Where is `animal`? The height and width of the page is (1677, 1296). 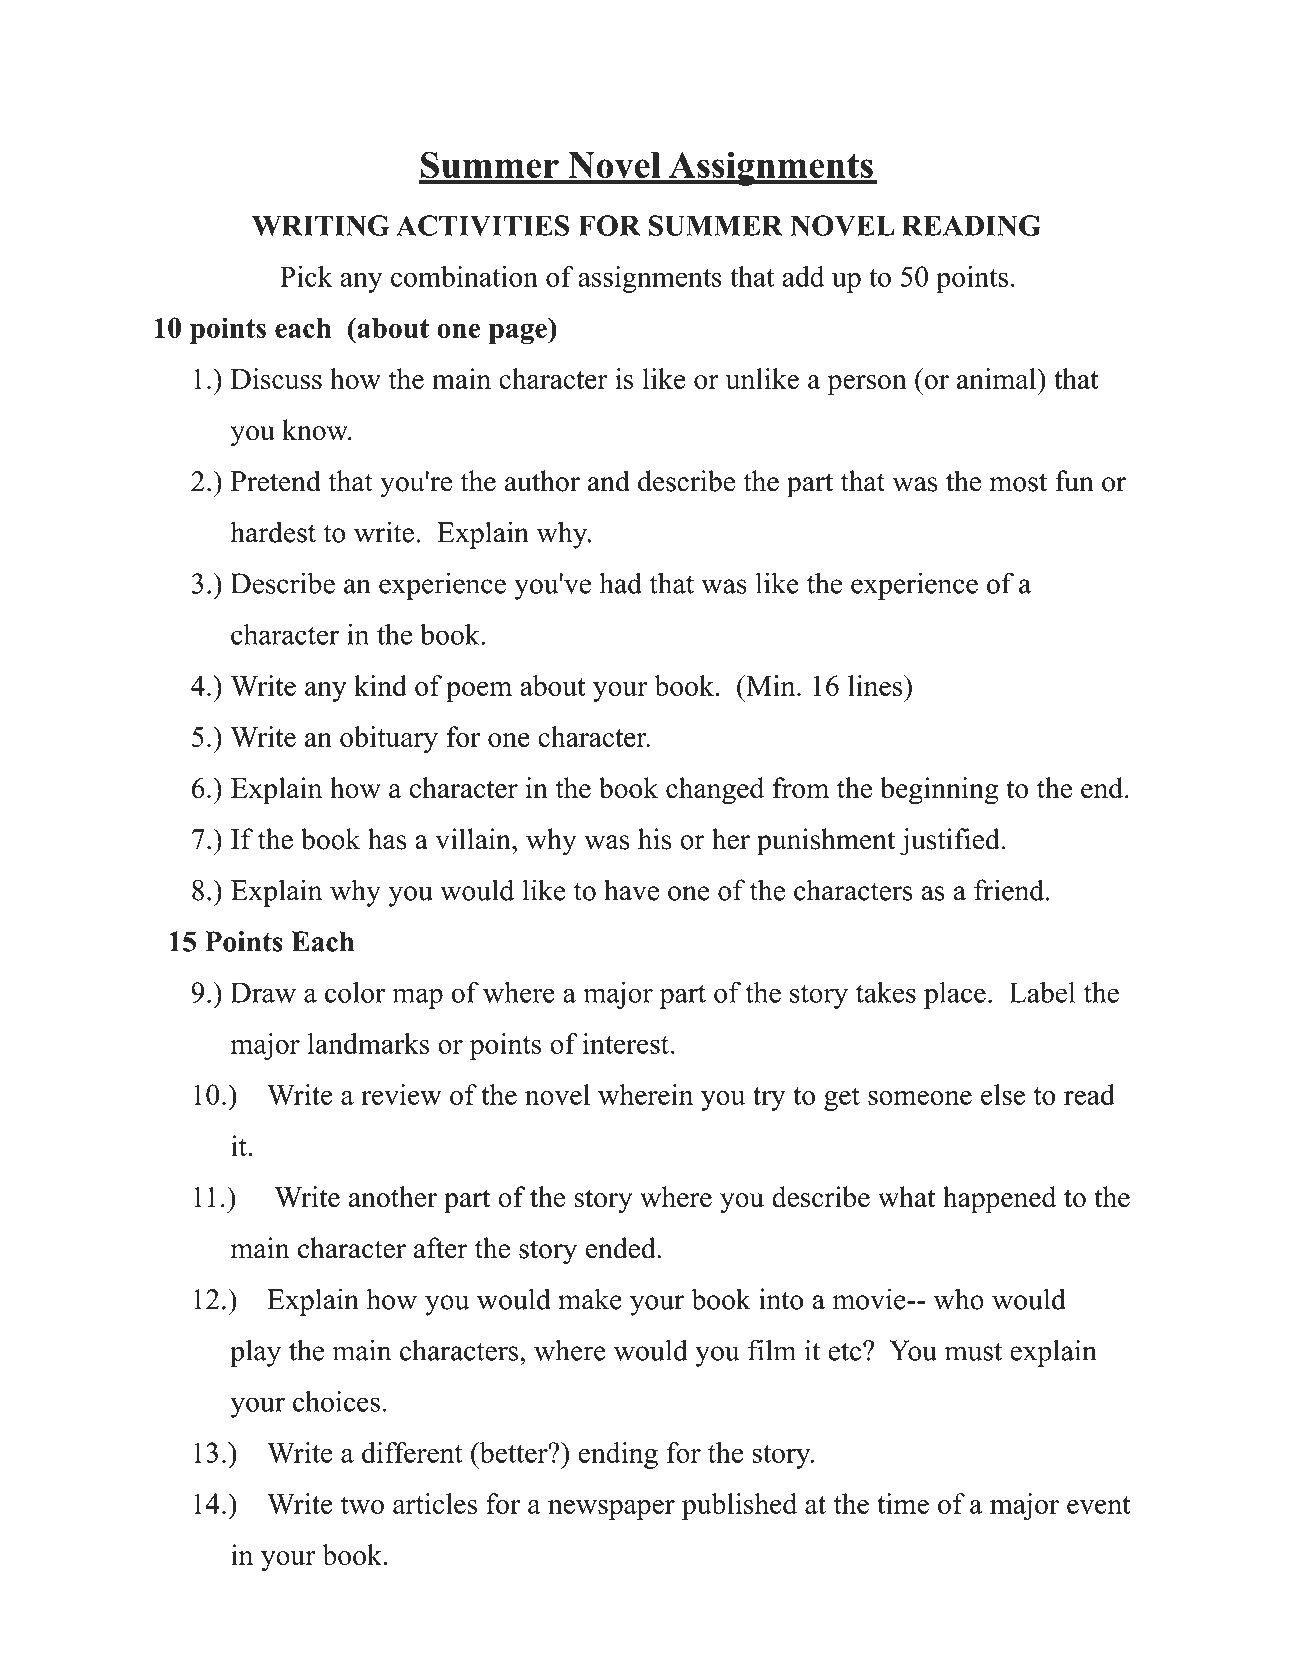
animal is located at coordinates (998, 378).
